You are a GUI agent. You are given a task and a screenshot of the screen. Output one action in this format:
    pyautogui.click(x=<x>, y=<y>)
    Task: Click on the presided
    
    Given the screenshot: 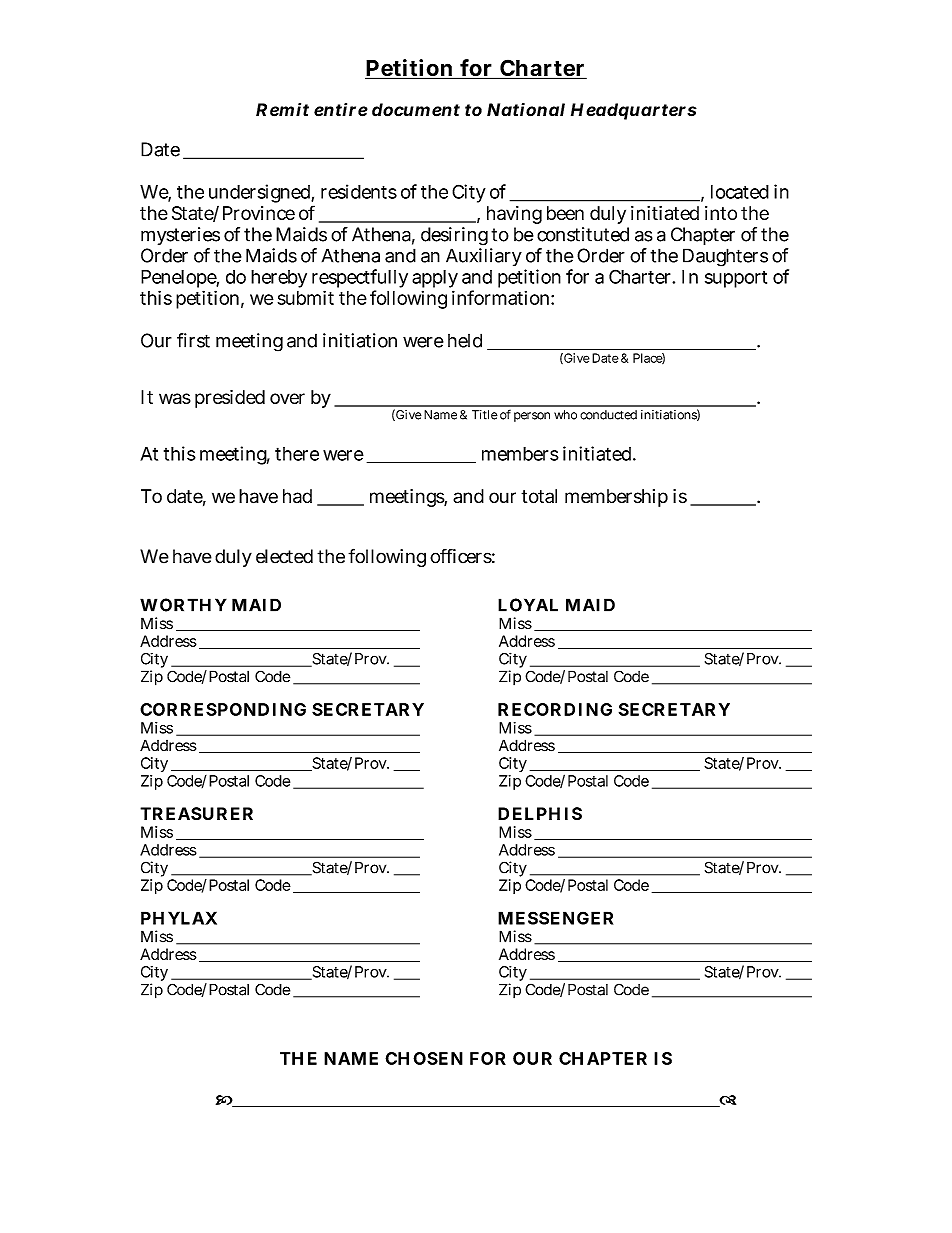 What is the action you would take?
    pyautogui.click(x=230, y=399)
